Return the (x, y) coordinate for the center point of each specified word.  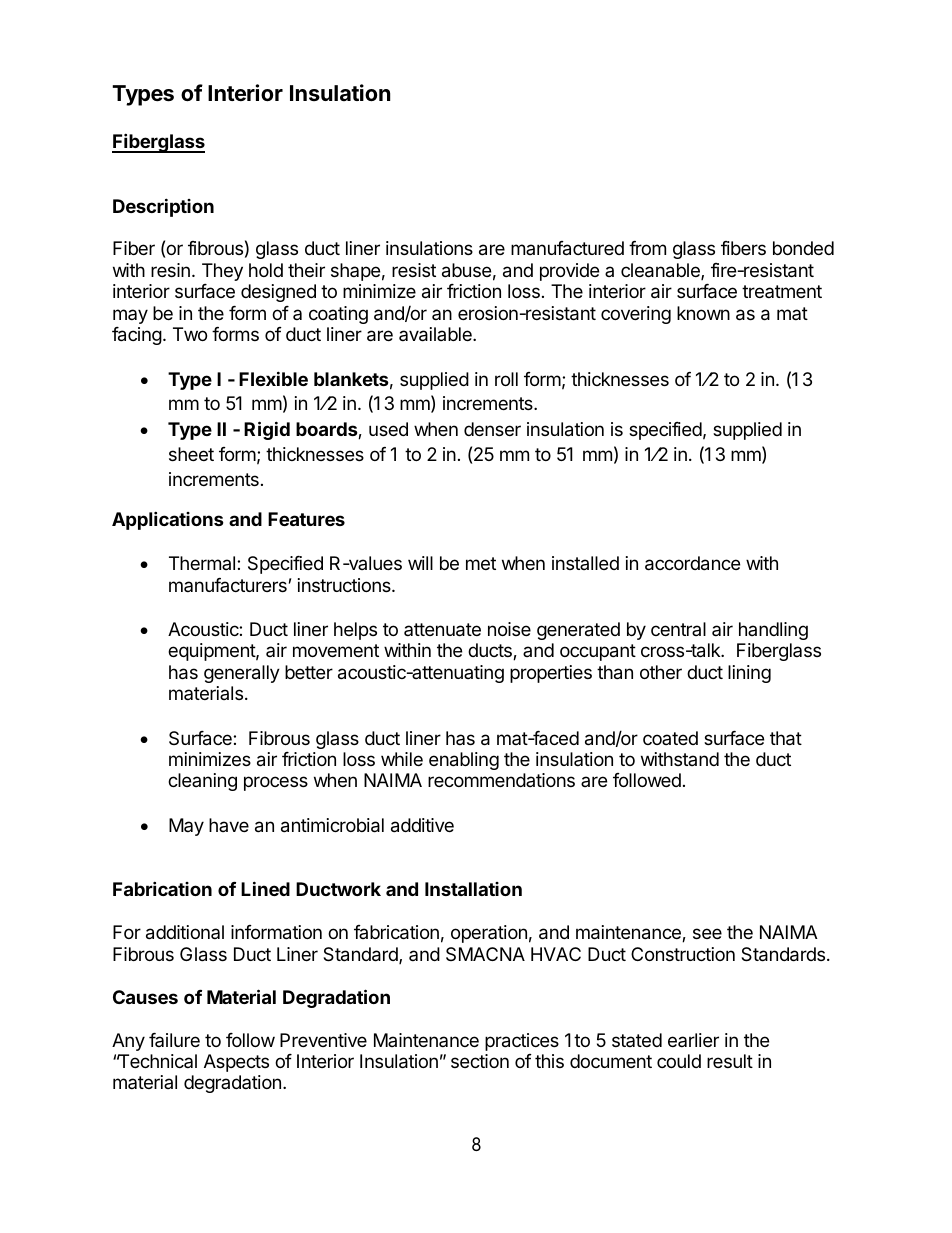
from (647, 248)
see (707, 933)
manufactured (567, 248)
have (229, 825)
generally (242, 674)
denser (492, 429)
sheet (191, 454)
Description (163, 207)
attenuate (442, 630)
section (480, 1061)
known (703, 313)
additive (422, 825)
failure (174, 1040)
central (678, 629)
